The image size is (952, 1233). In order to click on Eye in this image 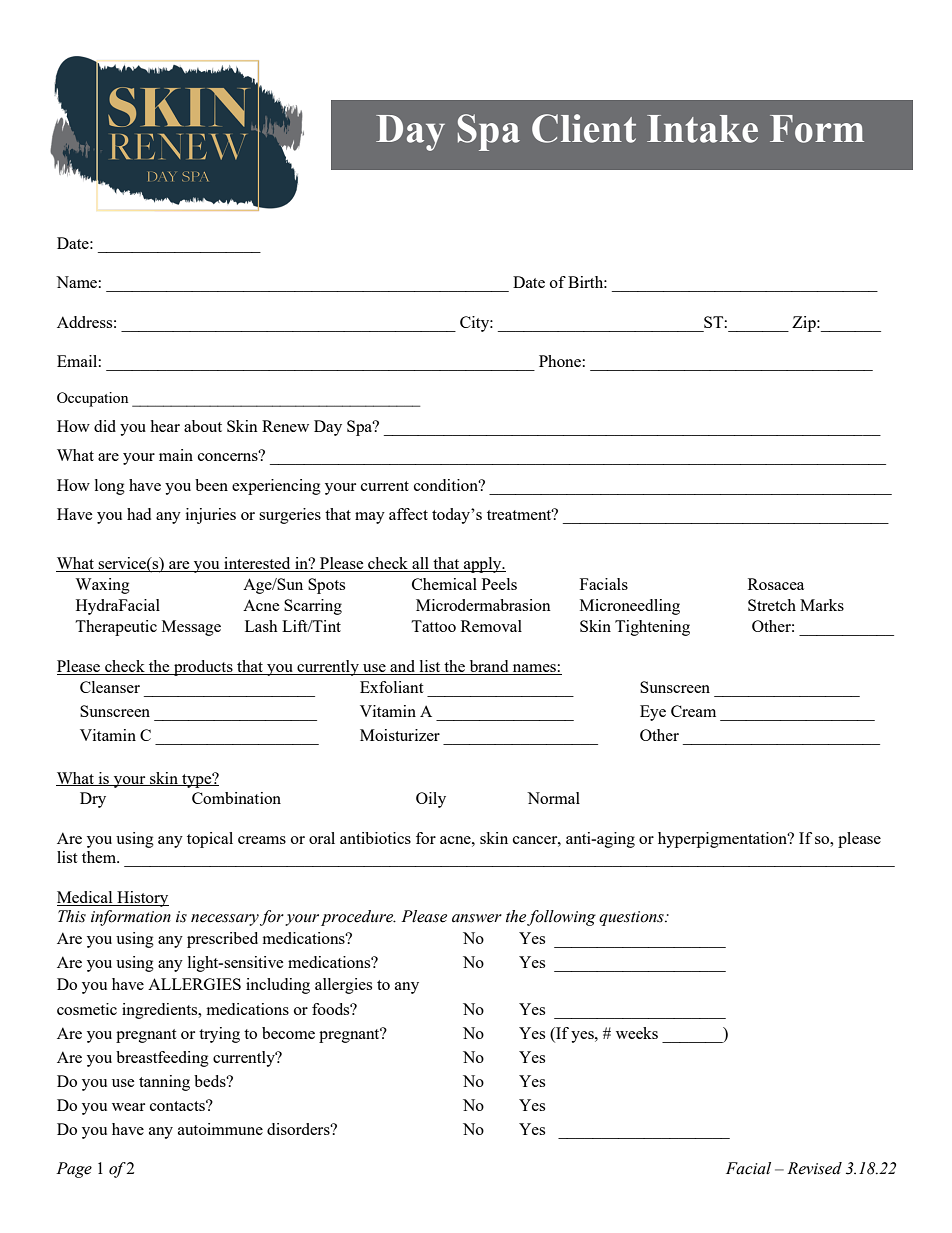, I will do `click(653, 713)`.
